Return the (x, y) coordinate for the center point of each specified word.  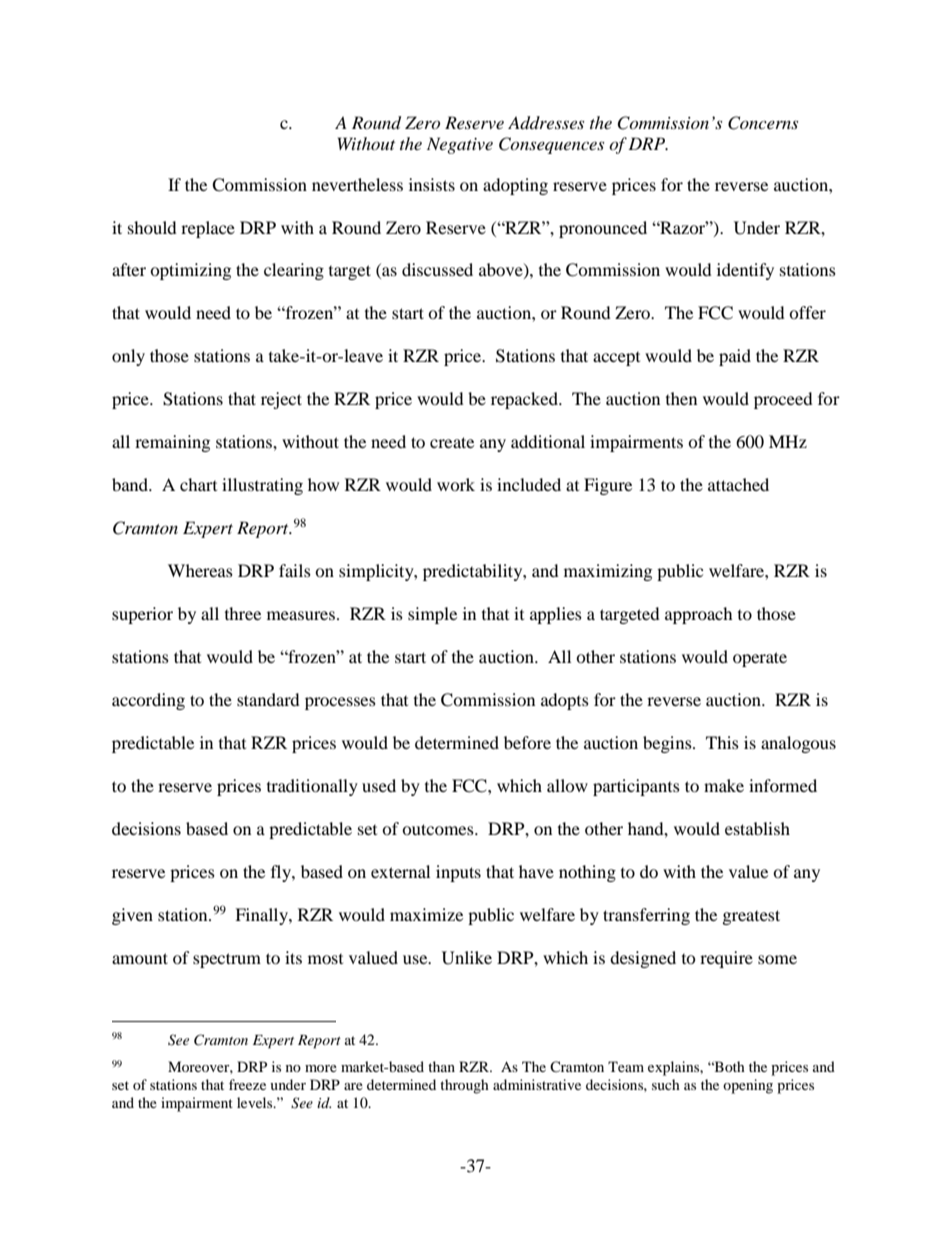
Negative (460, 145)
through (464, 1086)
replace (208, 229)
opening (748, 1086)
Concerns (763, 123)
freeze (247, 1084)
